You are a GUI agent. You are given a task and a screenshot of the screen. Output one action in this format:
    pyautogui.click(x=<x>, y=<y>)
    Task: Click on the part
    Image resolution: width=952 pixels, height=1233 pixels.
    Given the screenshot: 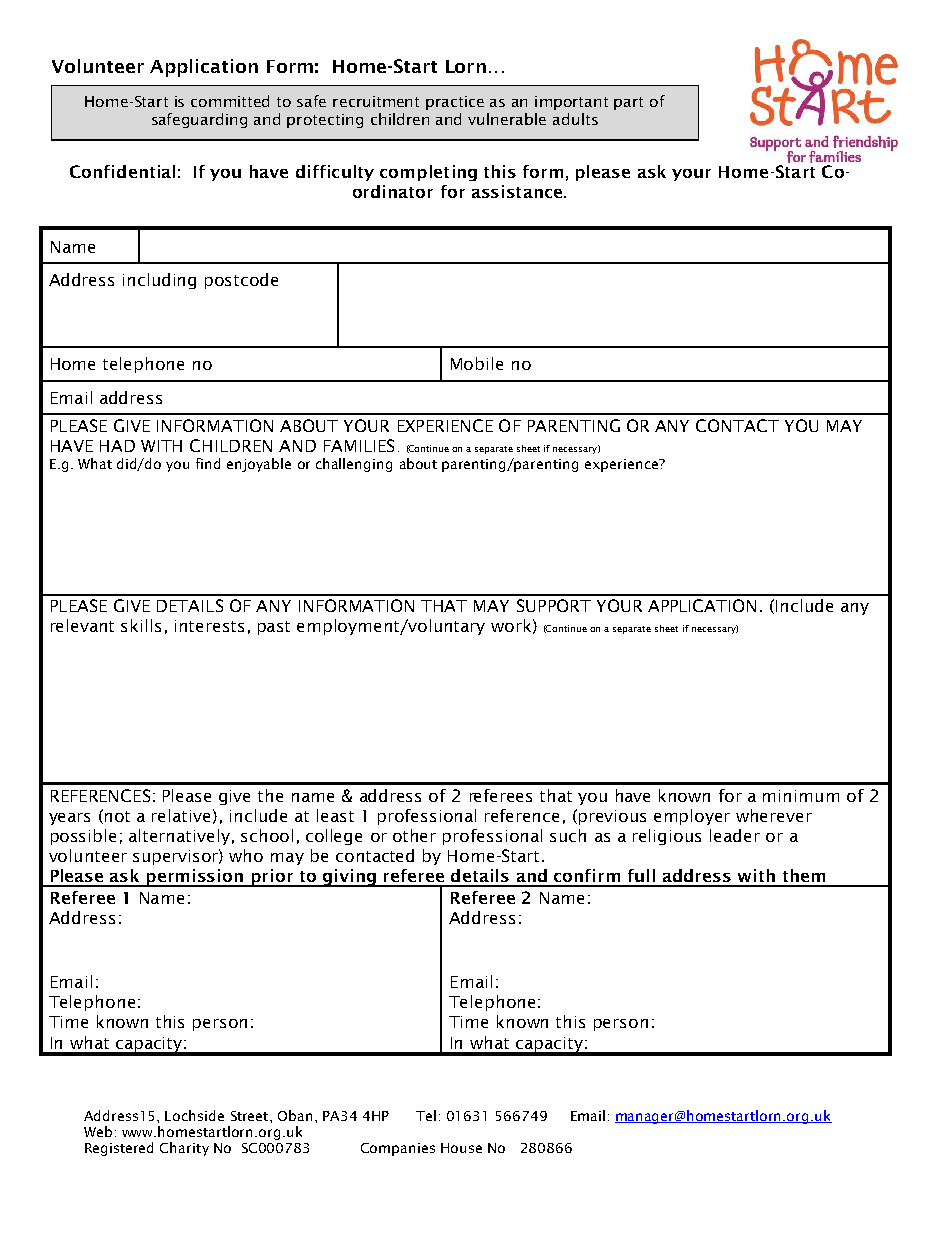 What is the action you would take?
    pyautogui.click(x=628, y=103)
